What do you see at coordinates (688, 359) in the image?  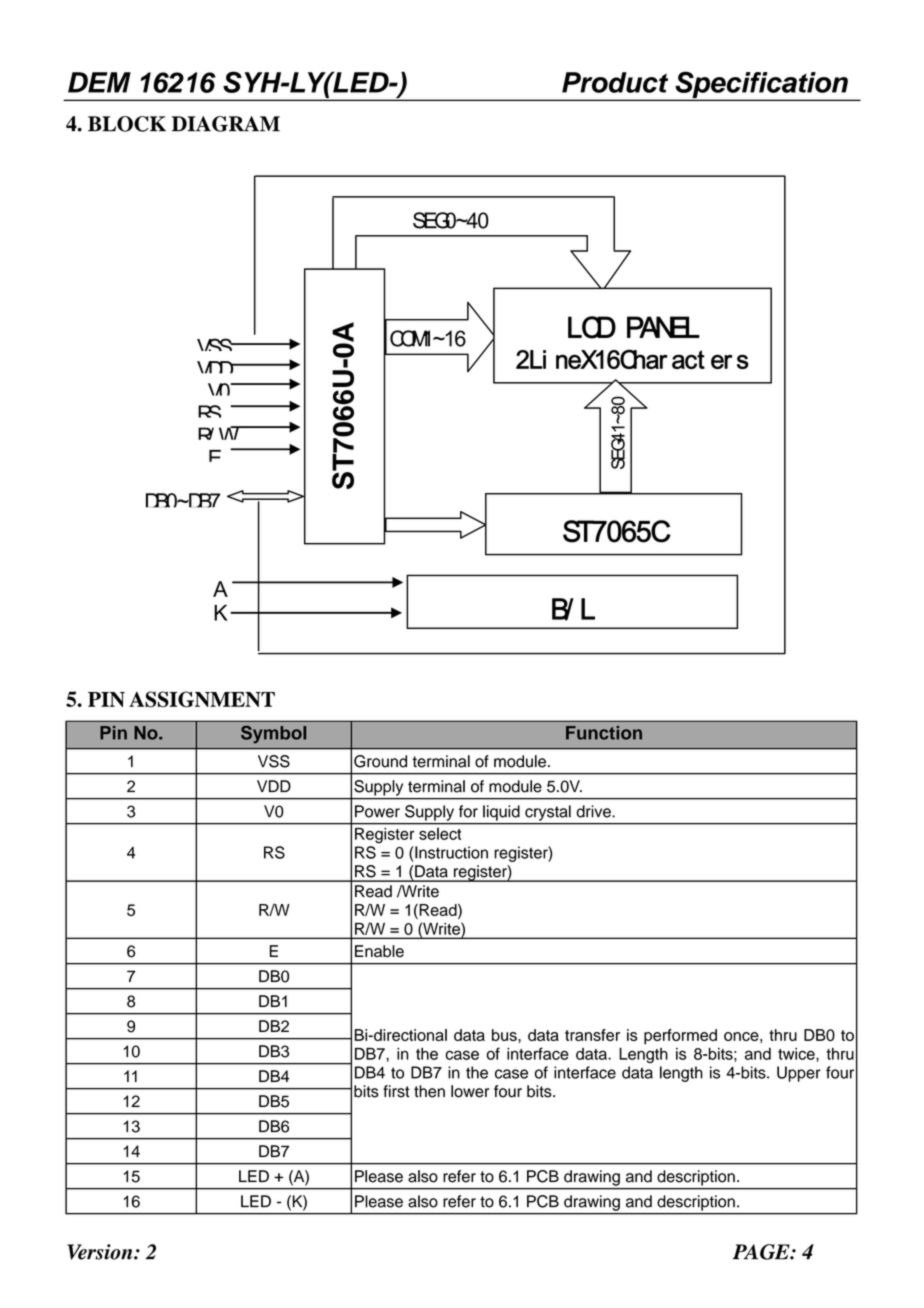 I see `act` at bounding box center [688, 359].
